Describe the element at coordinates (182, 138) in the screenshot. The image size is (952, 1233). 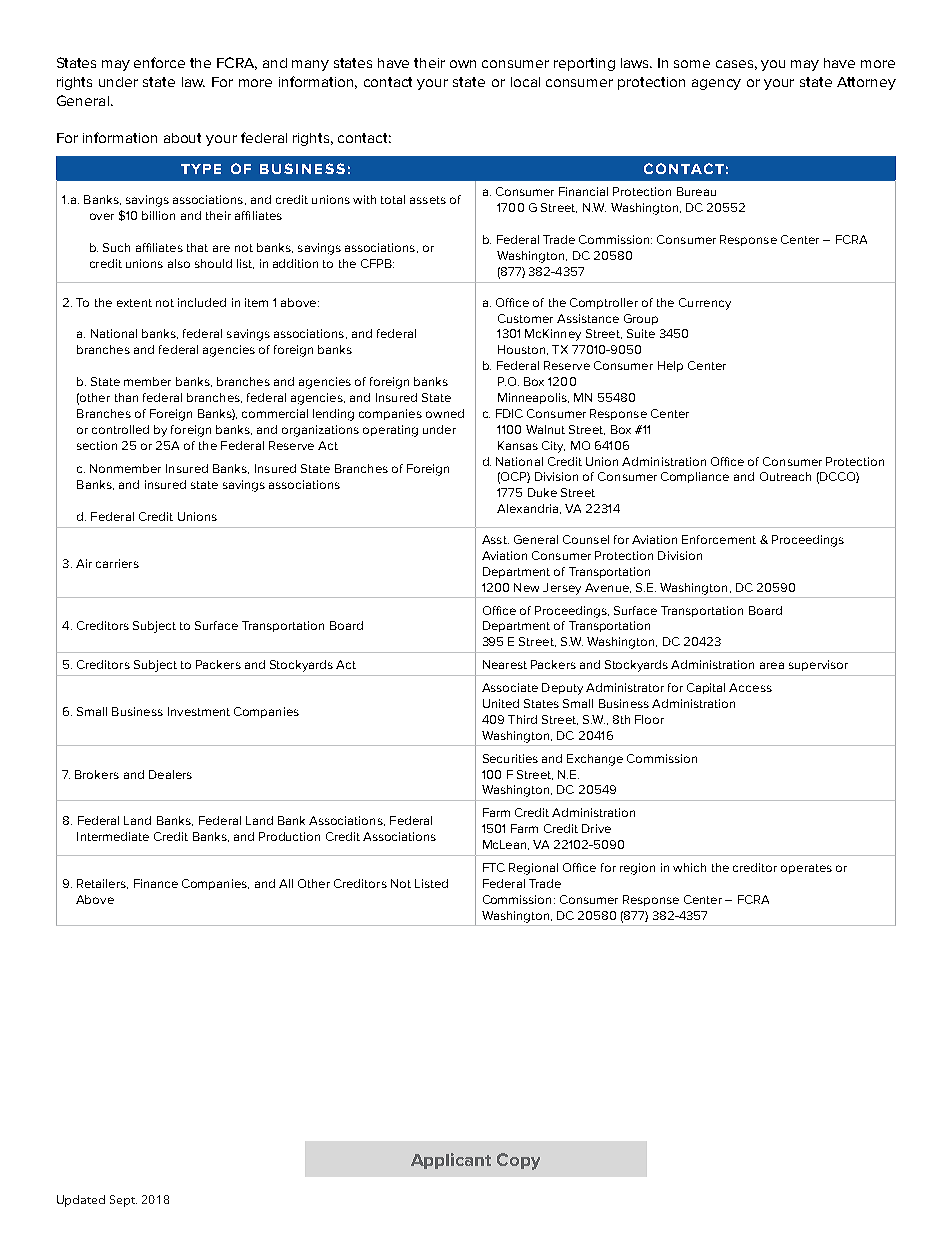
I see `about` at that location.
